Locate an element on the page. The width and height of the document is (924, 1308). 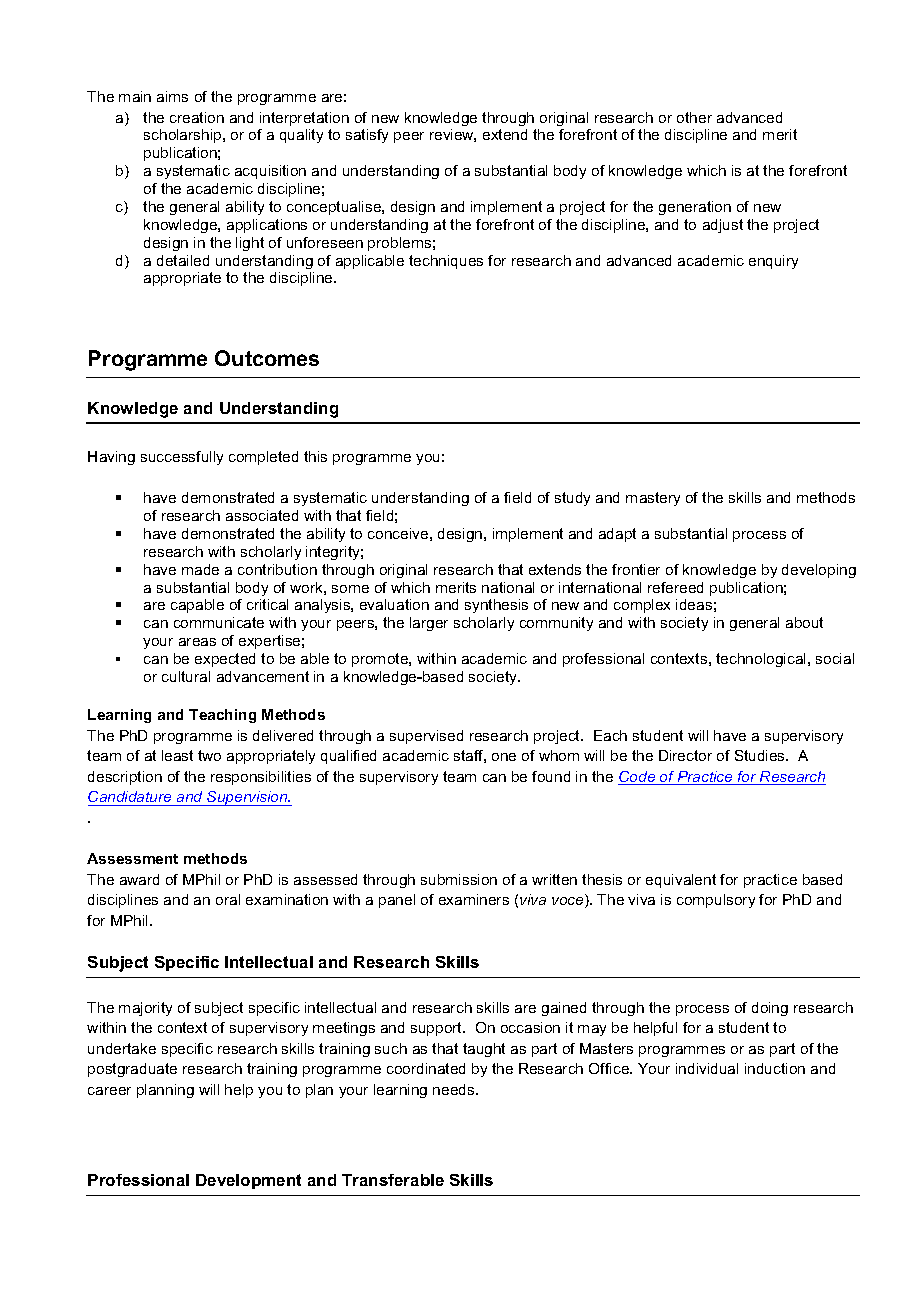
induction is located at coordinates (775, 1068).
